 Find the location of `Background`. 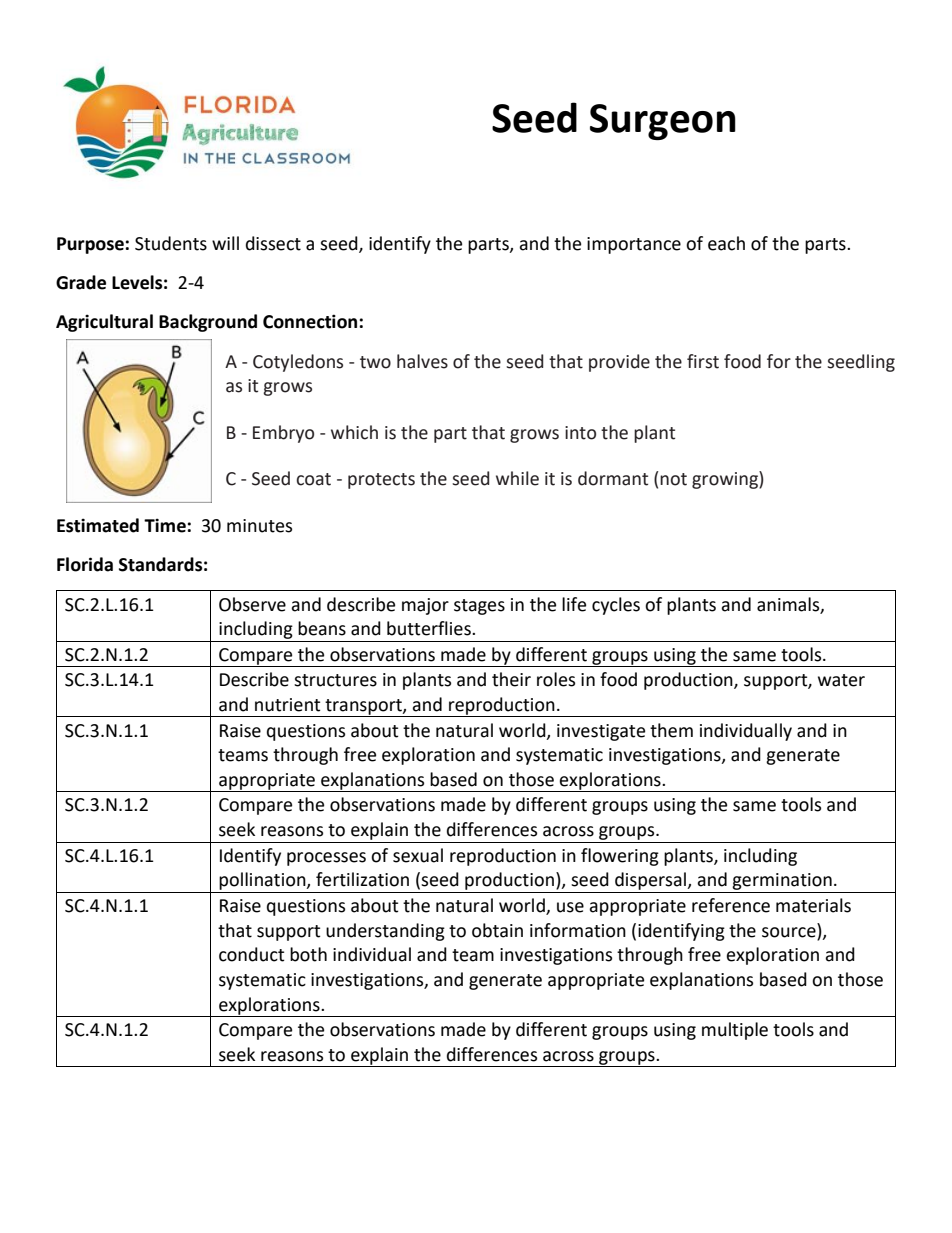

Background is located at coordinates (208, 323).
